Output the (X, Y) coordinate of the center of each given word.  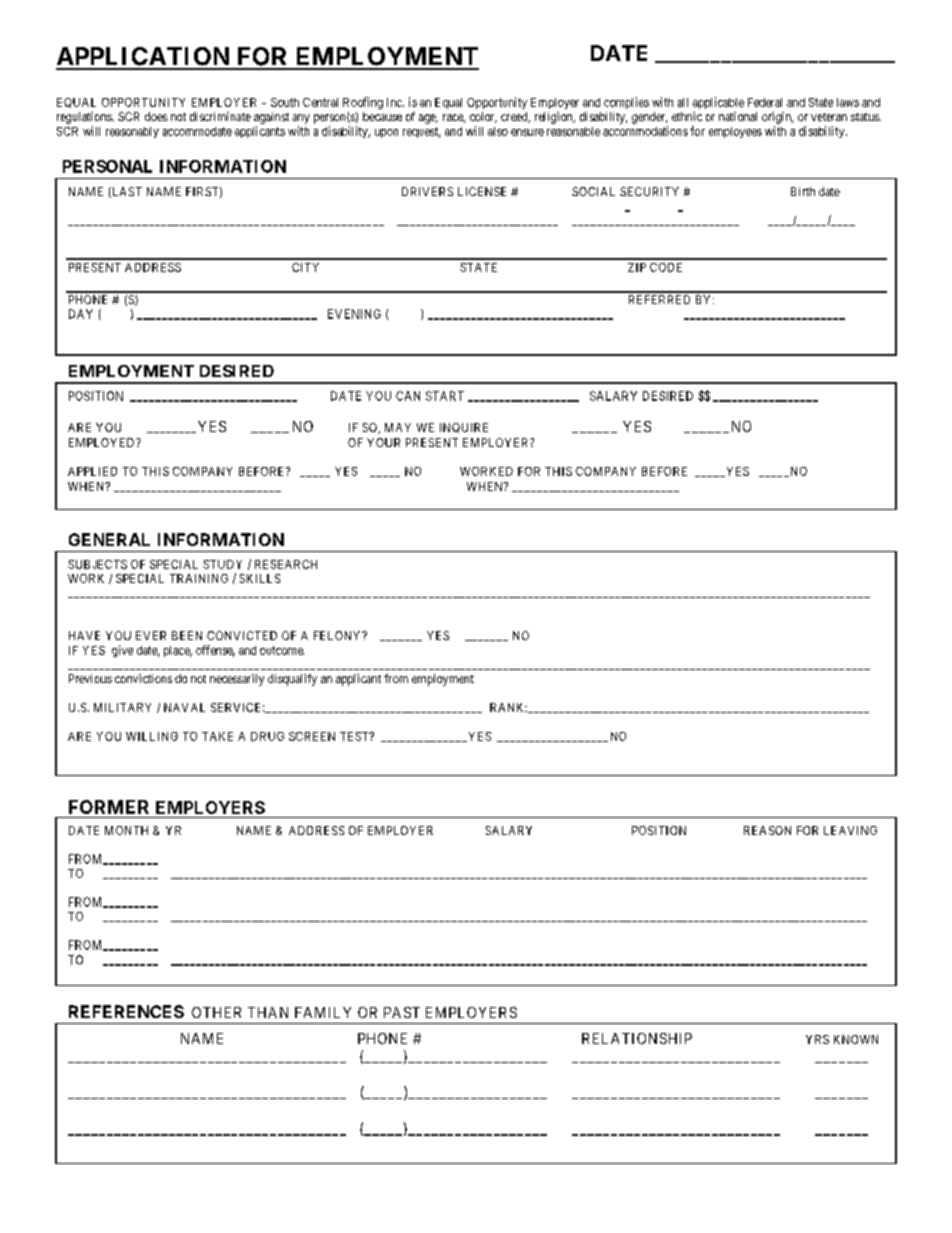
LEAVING (850, 830)
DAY (81, 314)
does (156, 116)
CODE (666, 267)
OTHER (216, 1012)
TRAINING (199, 578)
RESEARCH (286, 564)
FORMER (109, 807)
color (483, 117)
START (445, 396)
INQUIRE (464, 428)
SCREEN (312, 736)
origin (777, 118)
